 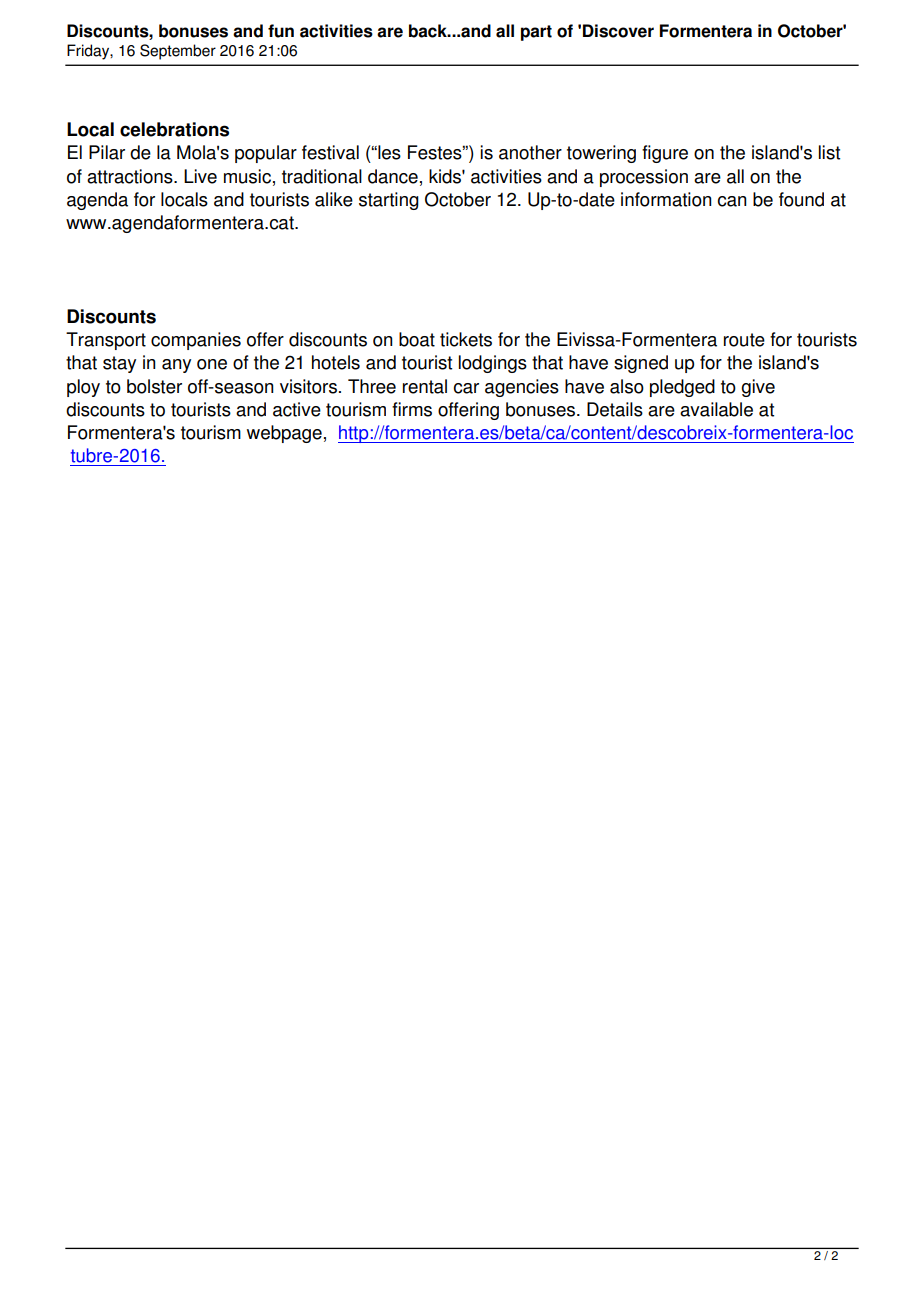 I want to click on firms, so click(x=412, y=409).
